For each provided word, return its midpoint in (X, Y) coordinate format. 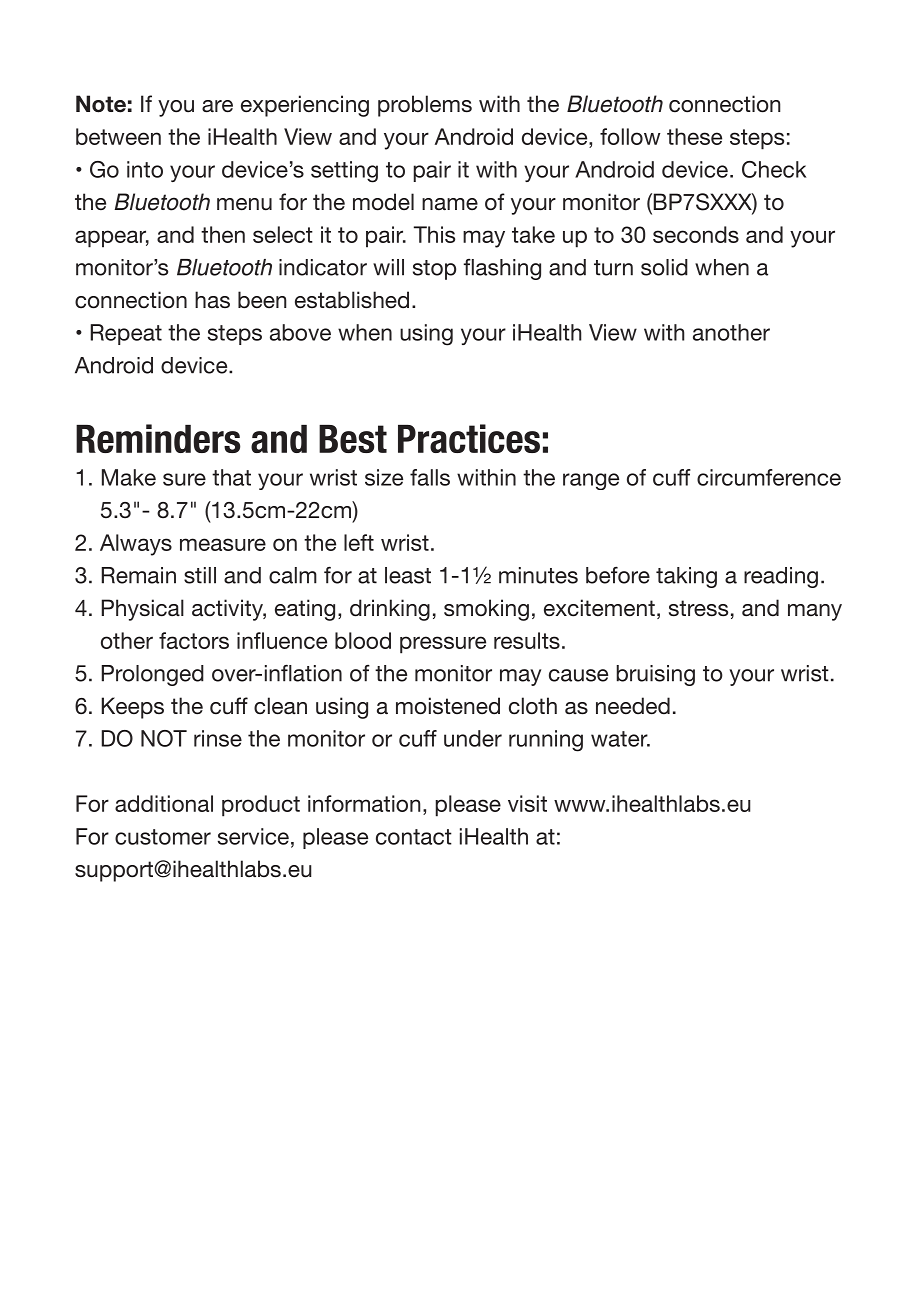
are (217, 106)
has (212, 300)
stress (698, 608)
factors (194, 640)
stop (434, 270)
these (694, 136)
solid (664, 267)
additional (164, 803)
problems (425, 106)
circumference (769, 477)
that (231, 477)
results (527, 640)
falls (430, 477)
